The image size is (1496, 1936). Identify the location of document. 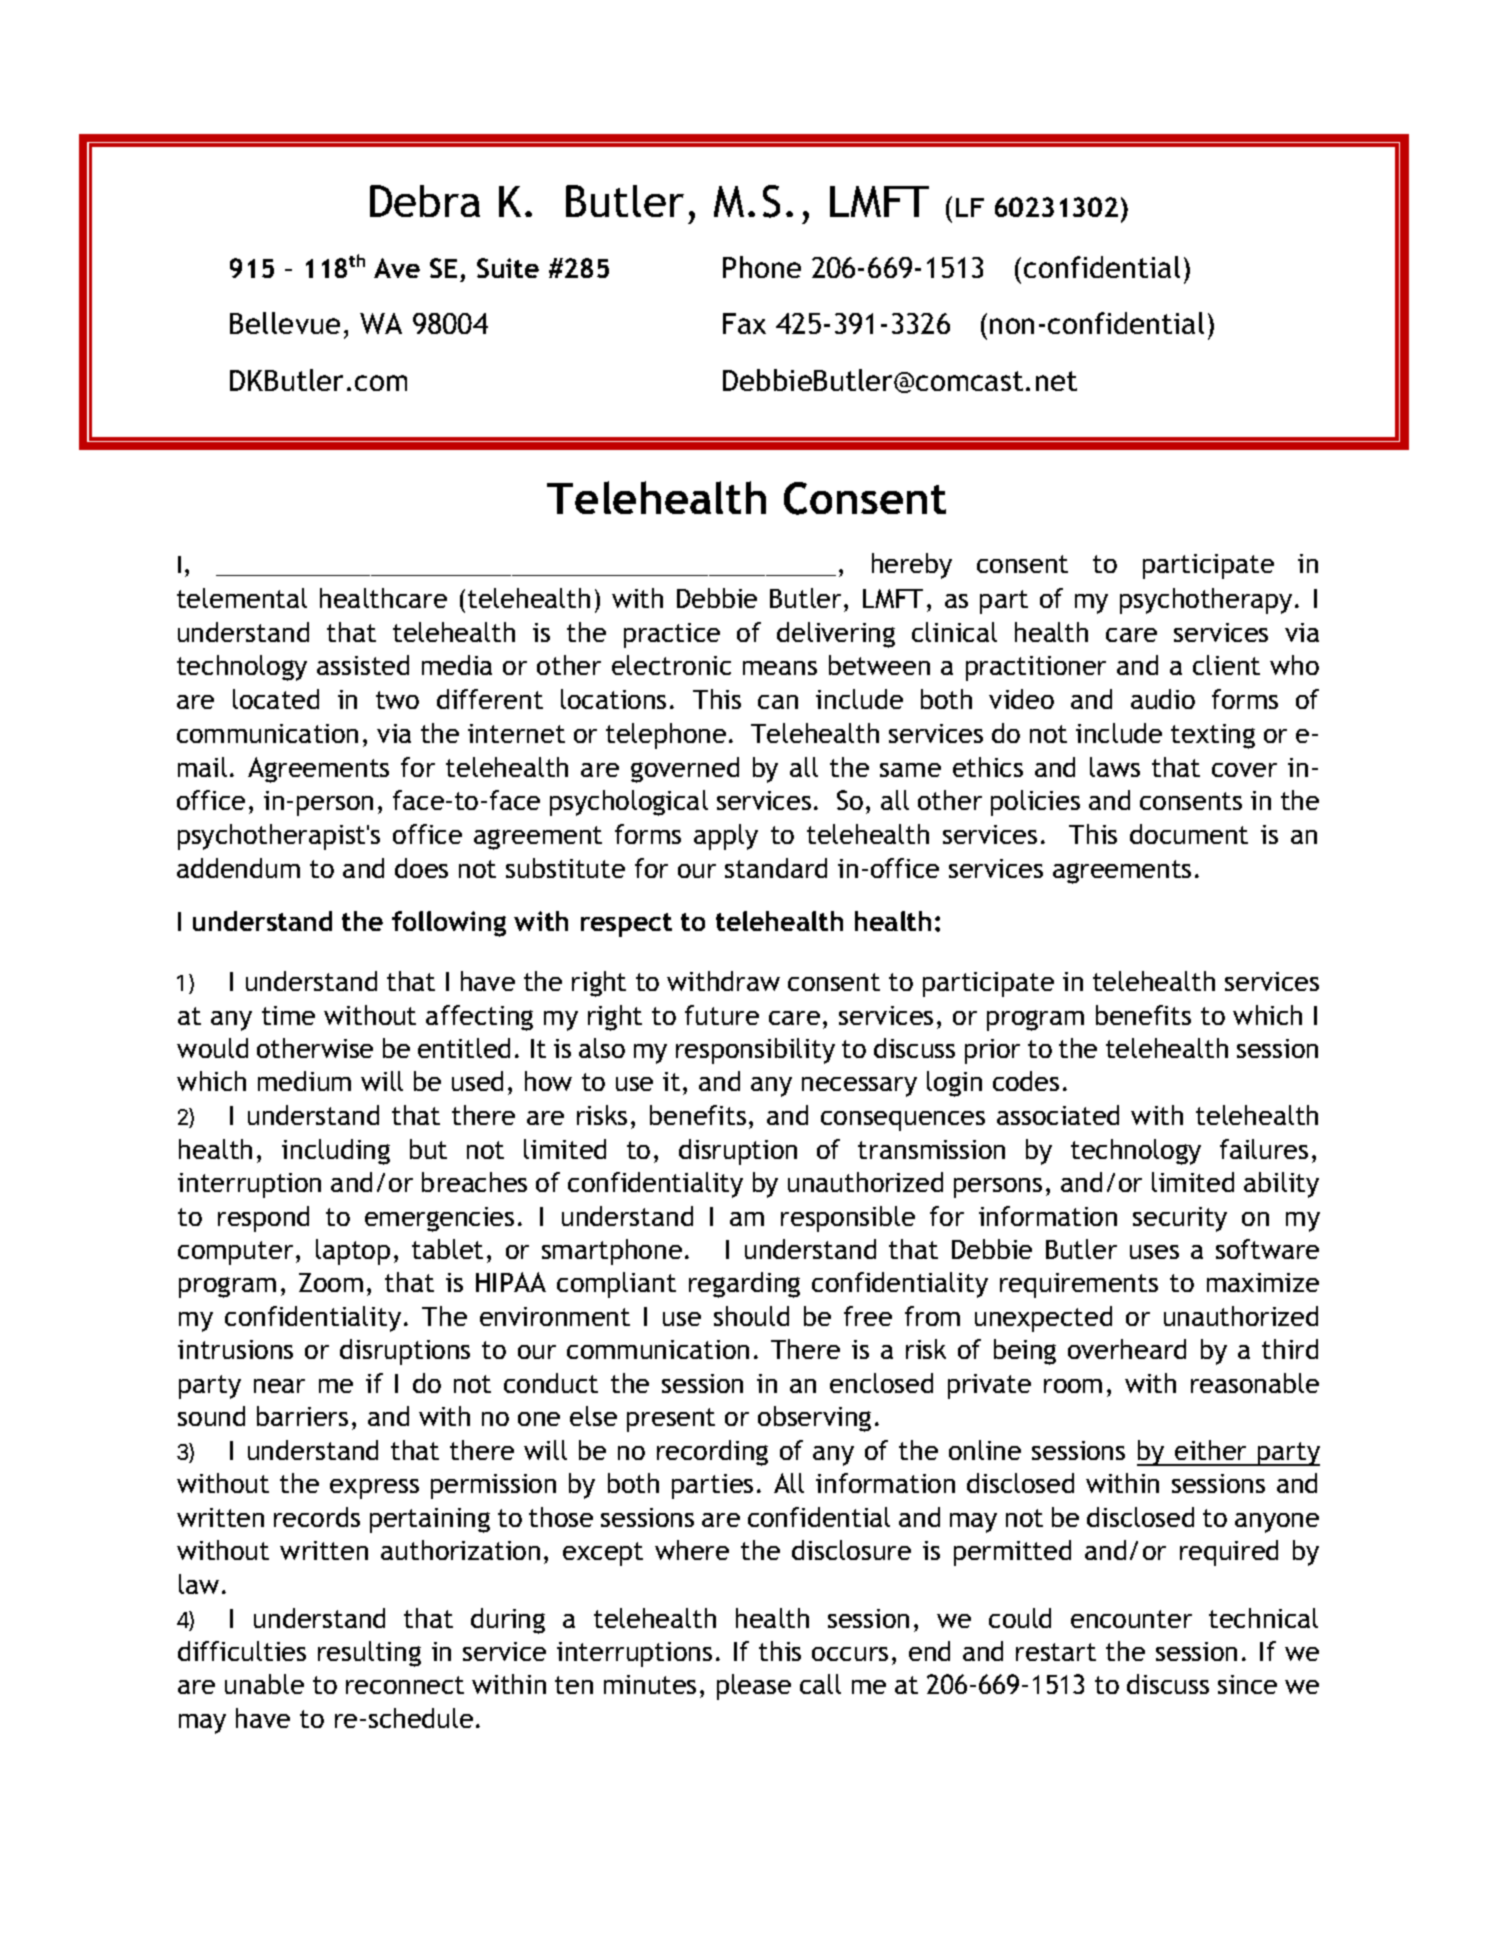
(1189, 834).
